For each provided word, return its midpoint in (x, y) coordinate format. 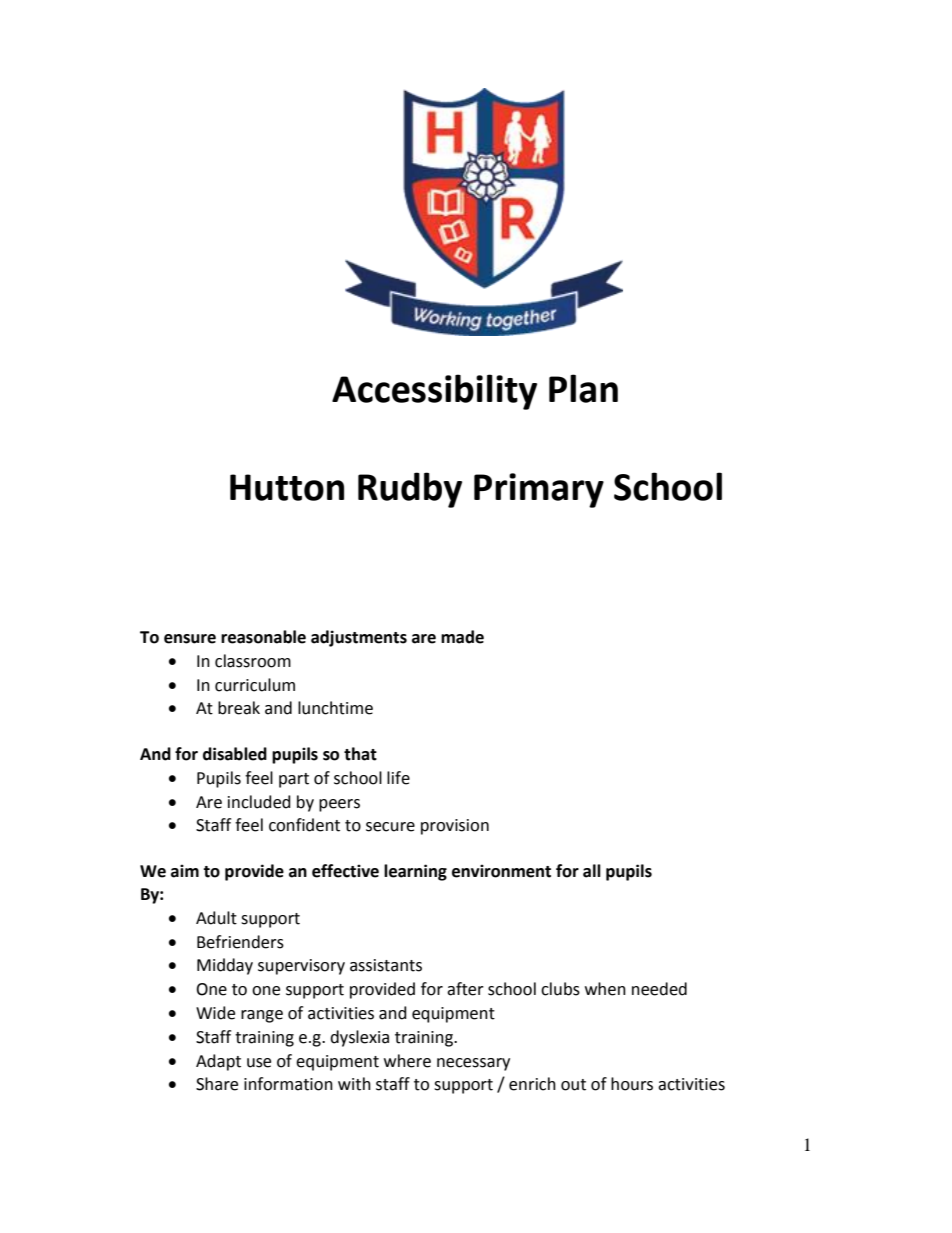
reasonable (263, 637)
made (462, 637)
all (592, 871)
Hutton (287, 487)
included (259, 802)
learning (415, 872)
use (259, 1063)
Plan (583, 388)
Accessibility (434, 392)
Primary (539, 490)
